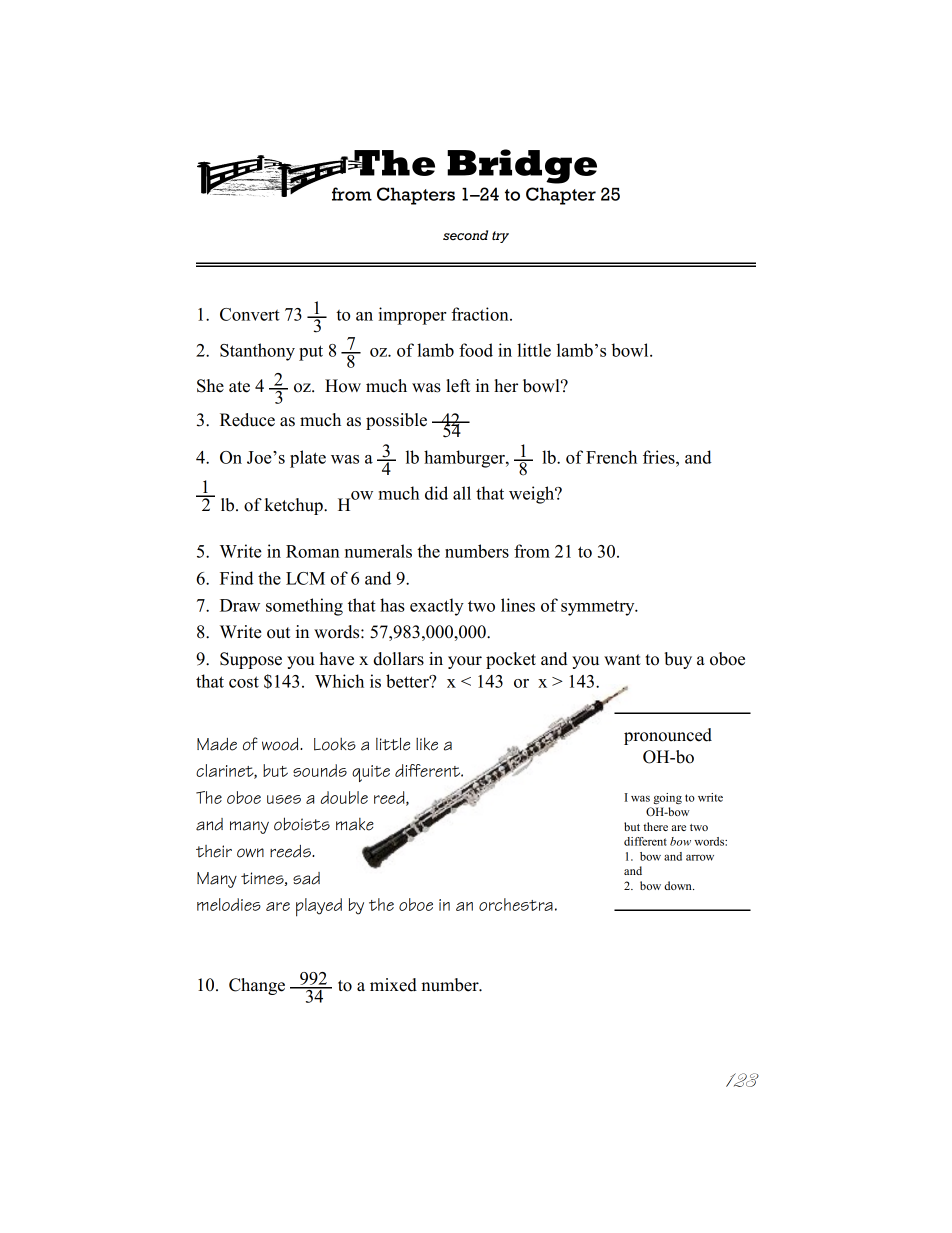 This screenshot has width=952, height=1233. Describe the element at coordinates (465, 235) in the screenshot. I see `second` at that location.
